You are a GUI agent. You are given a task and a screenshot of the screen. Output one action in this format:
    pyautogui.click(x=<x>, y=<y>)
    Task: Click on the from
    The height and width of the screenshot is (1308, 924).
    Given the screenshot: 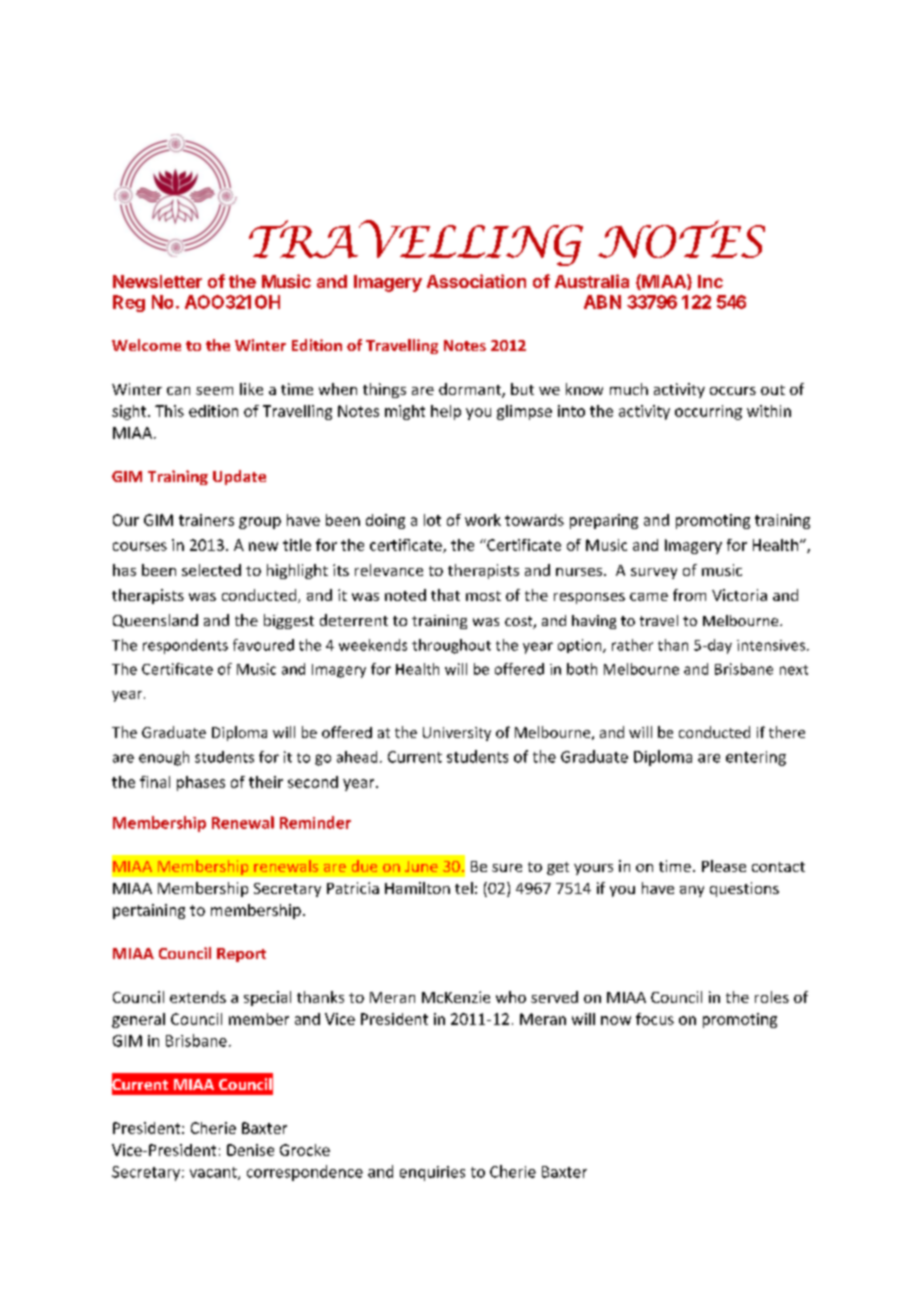 What is the action you would take?
    pyautogui.click(x=689, y=595)
